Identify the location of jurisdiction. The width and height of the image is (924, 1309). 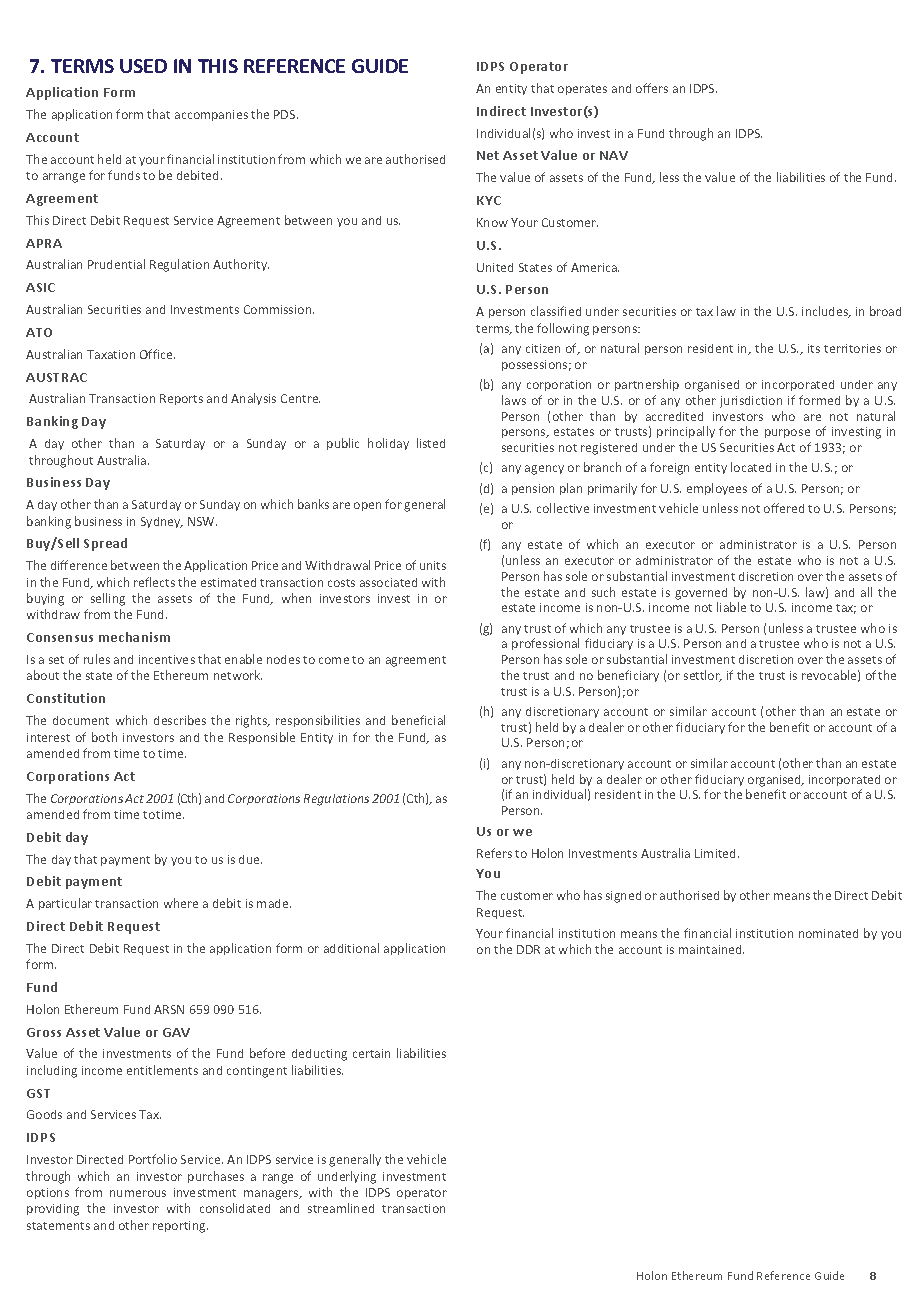
(751, 402).
